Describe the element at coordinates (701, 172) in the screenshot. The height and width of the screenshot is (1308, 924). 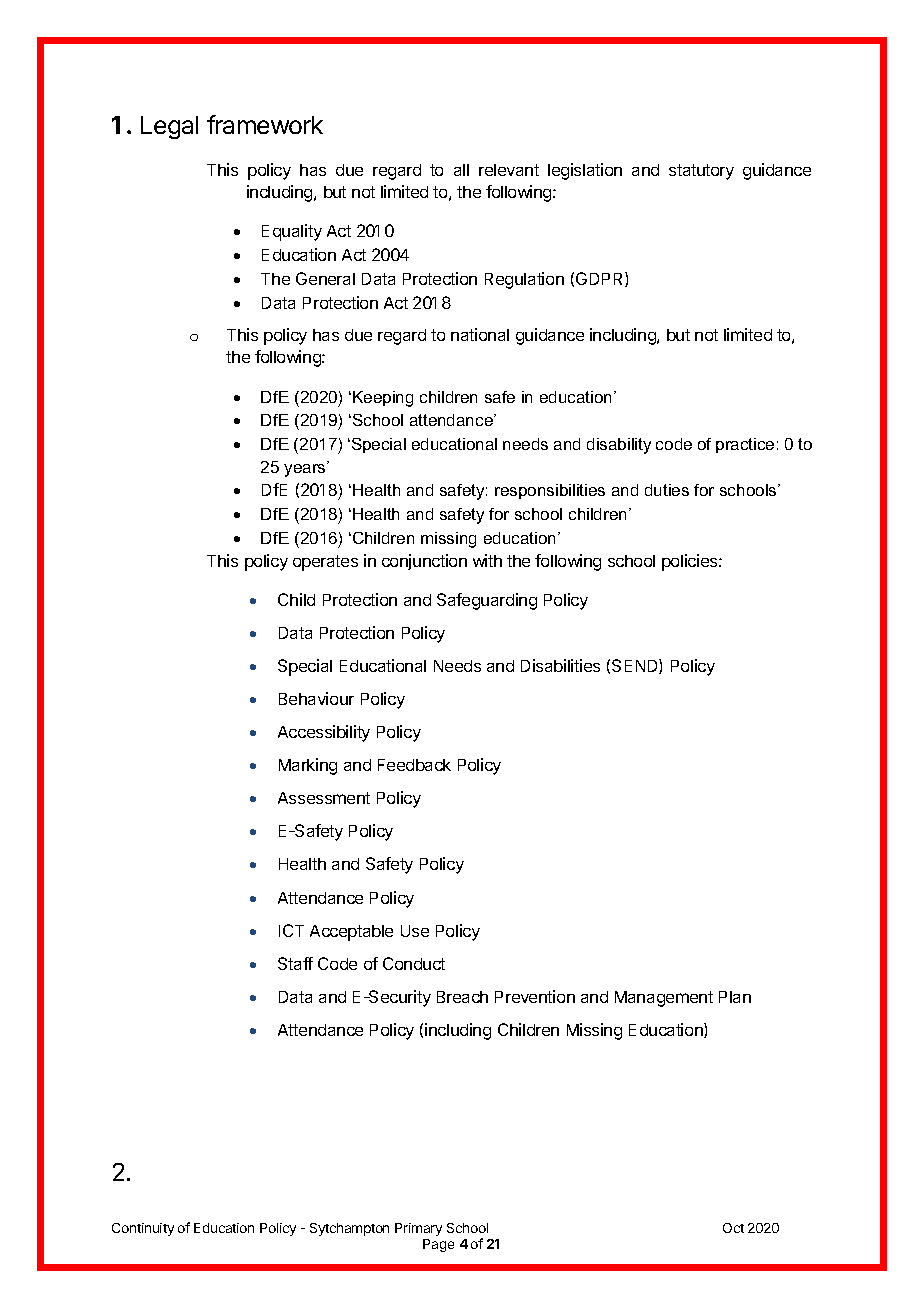
I see `statutory` at that location.
